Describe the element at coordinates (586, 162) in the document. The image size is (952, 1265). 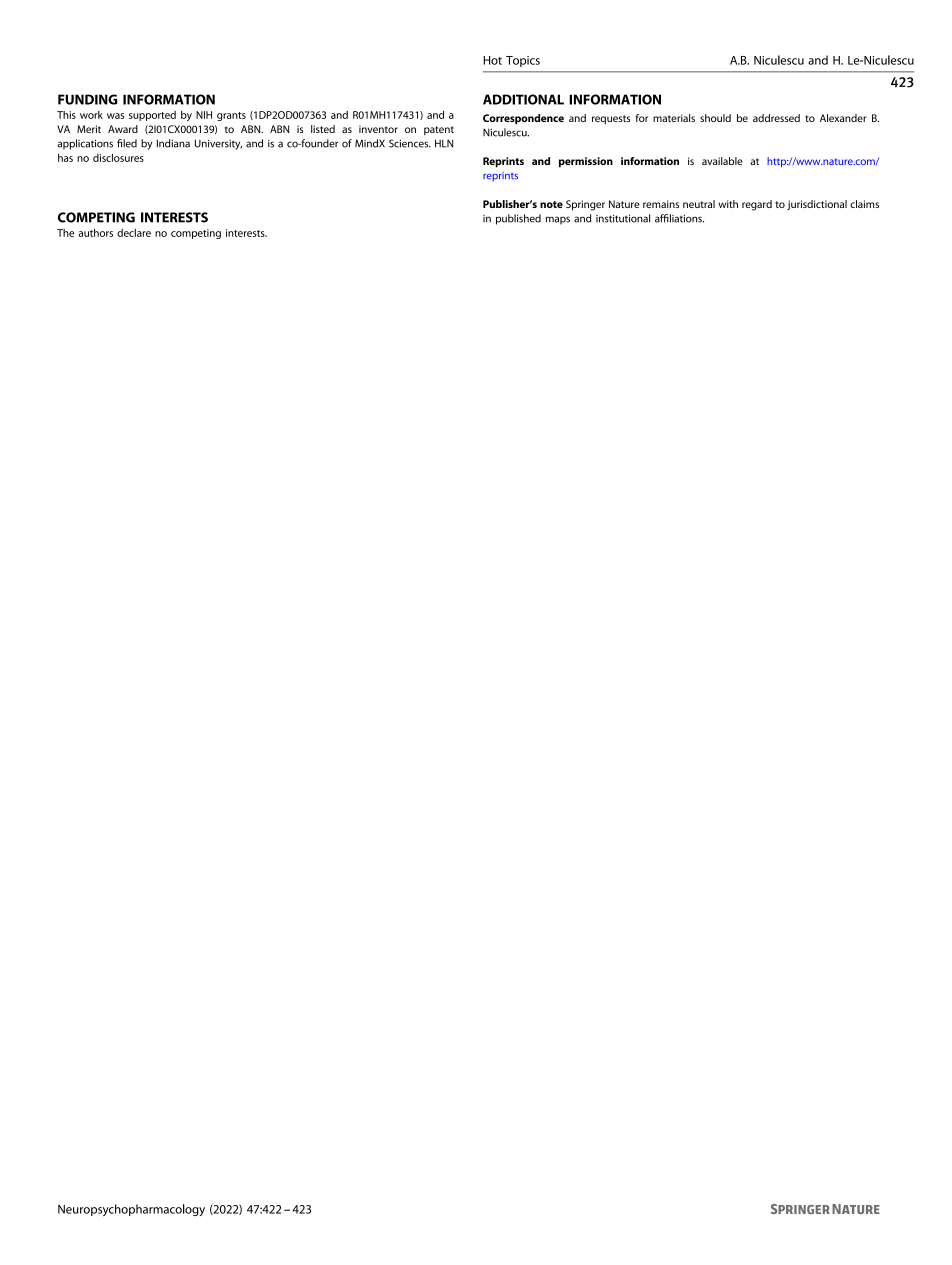
I see `permission` at that location.
